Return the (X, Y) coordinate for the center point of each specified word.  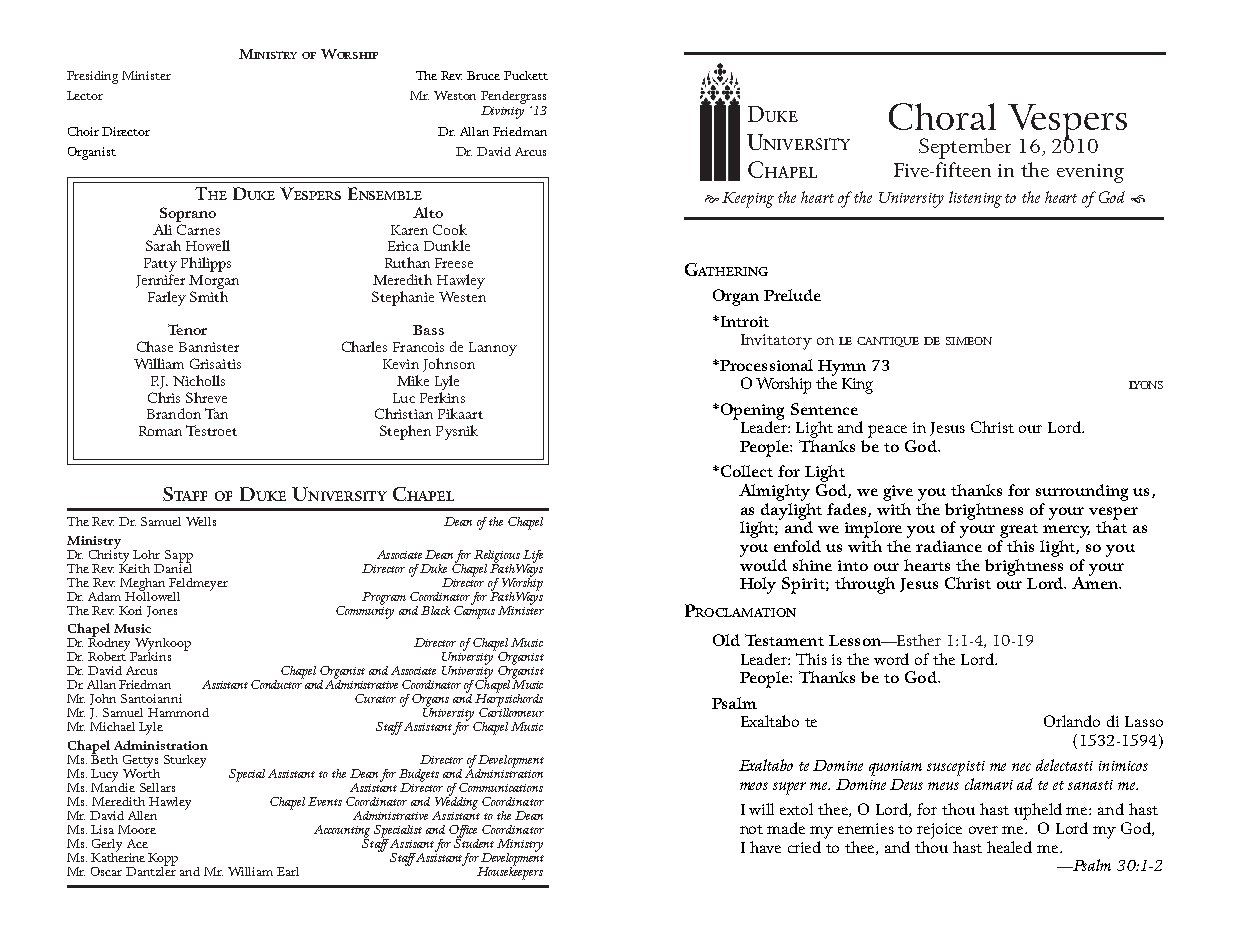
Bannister (209, 347)
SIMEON (969, 341)
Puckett (526, 75)
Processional (765, 365)
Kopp (163, 860)
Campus (474, 611)
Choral (942, 116)
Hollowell (152, 595)
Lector (85, 95)
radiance (949, 546)
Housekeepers (510, 872)
